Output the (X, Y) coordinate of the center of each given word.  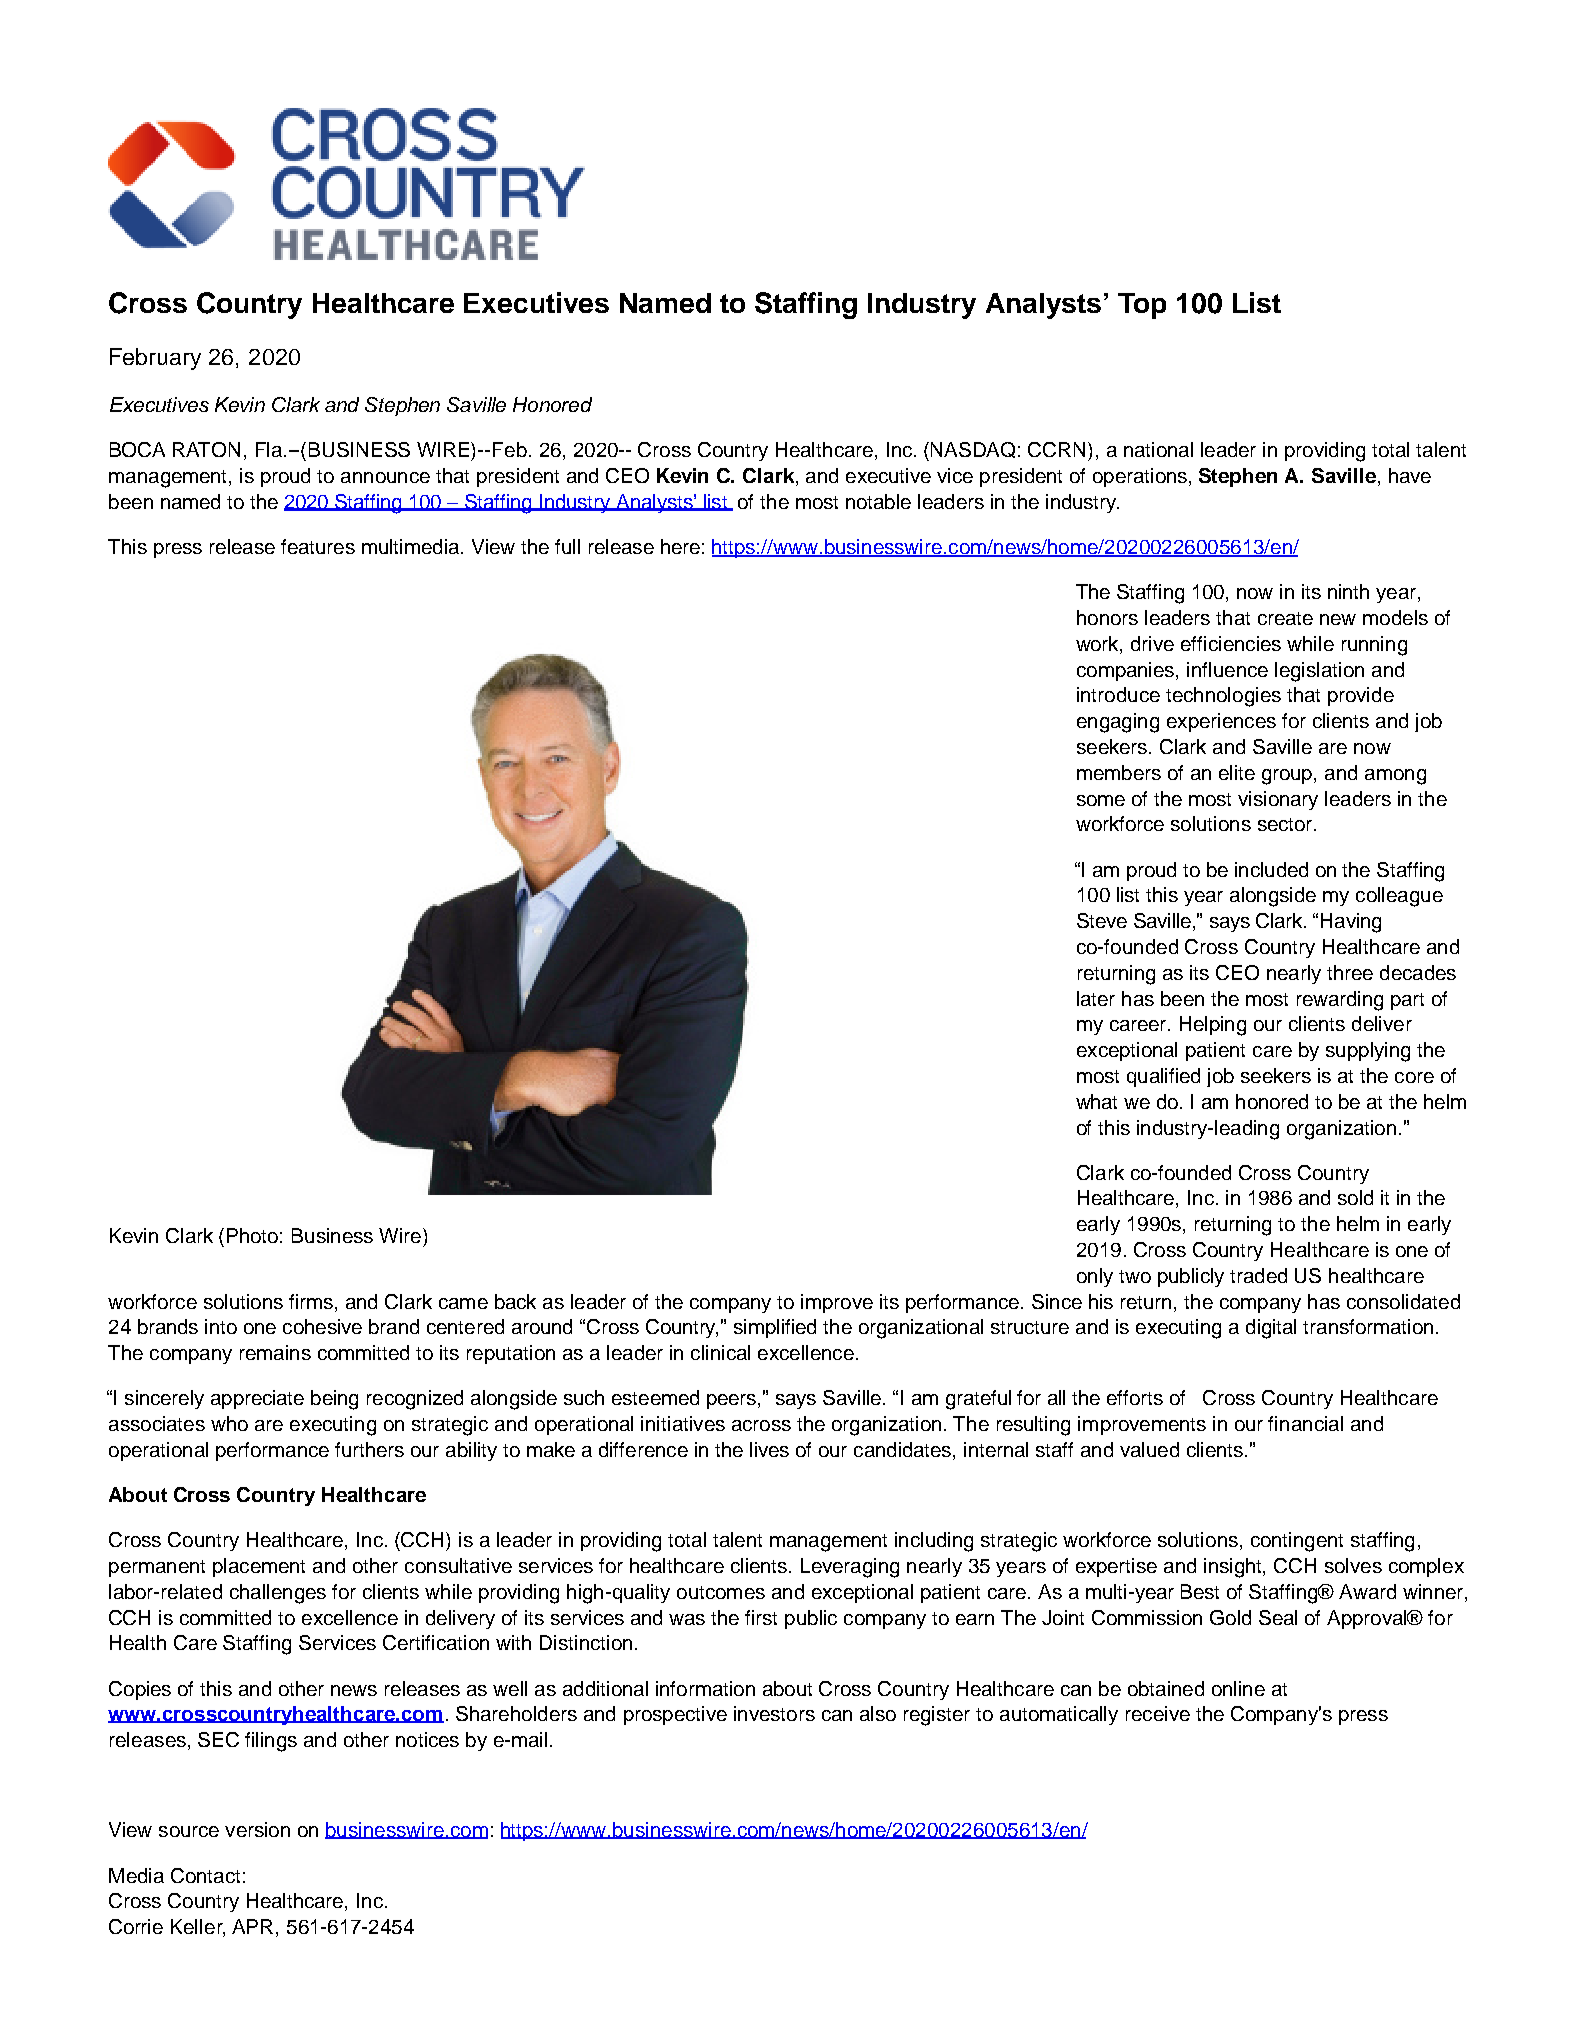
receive (1158, 1713)
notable (878, 501)
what (1096, 1101)
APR (254, 1928)
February (155, 359)
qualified (1163, 1077)
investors (774, 1713)
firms (311, 1301)
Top (1142, 306)
